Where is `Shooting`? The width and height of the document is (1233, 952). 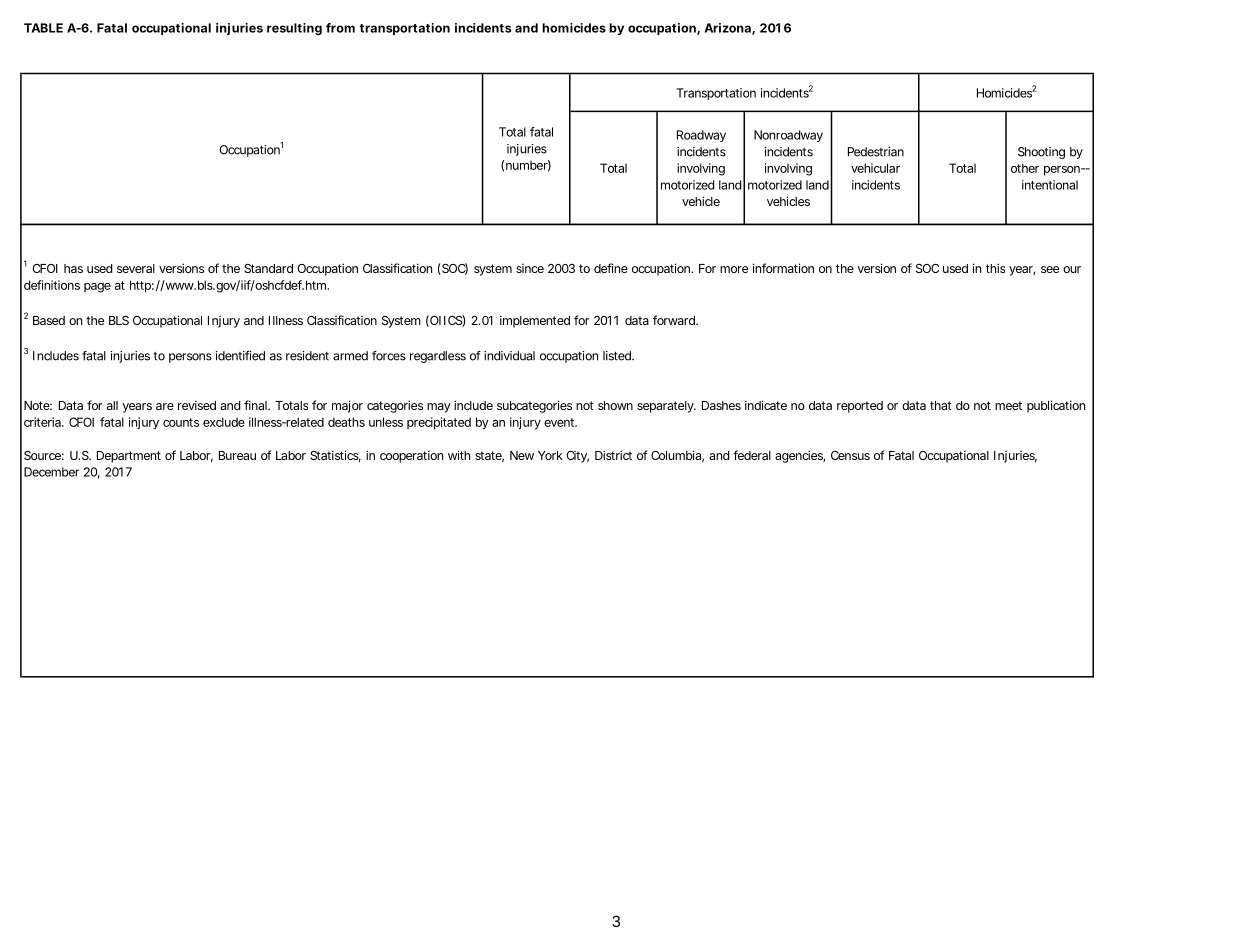
Shooting is located at coordinates (1041, 153).
